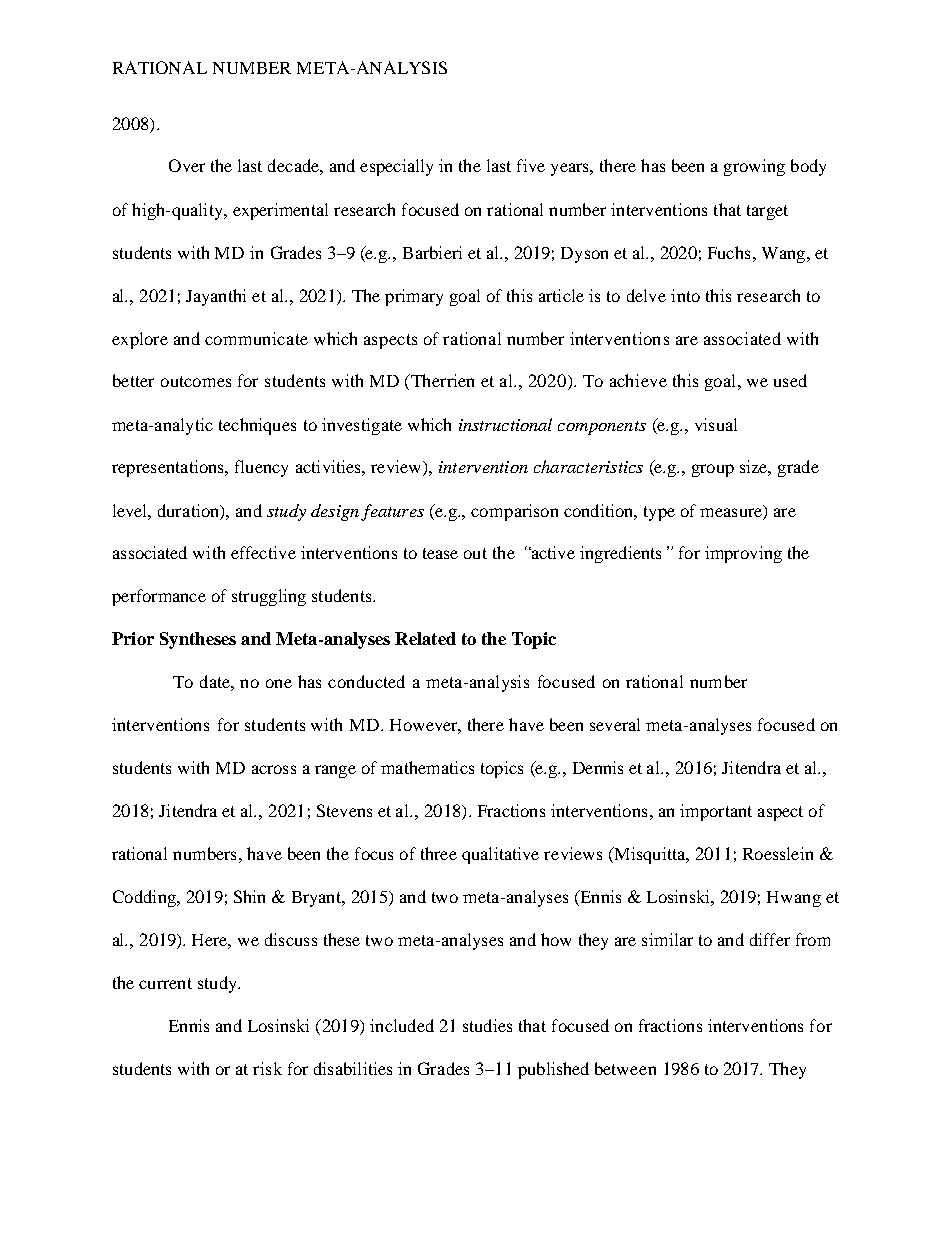 Image resolution: width=952 pixels, height=1233 pixels. Describe the element at coordinates (269, 597) in the screenshot. I see `struggling` at that location.
